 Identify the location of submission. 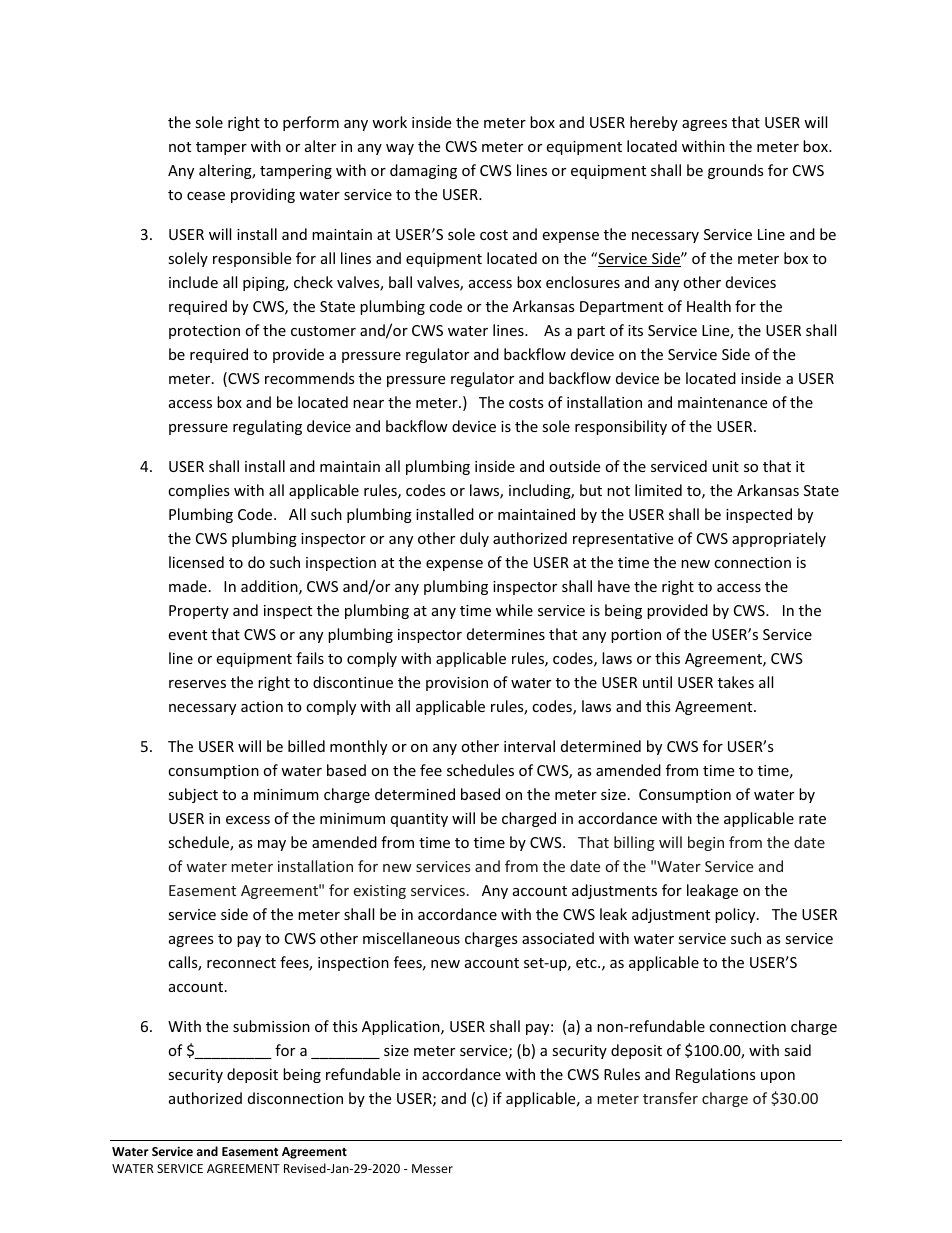
(271, 1026).
